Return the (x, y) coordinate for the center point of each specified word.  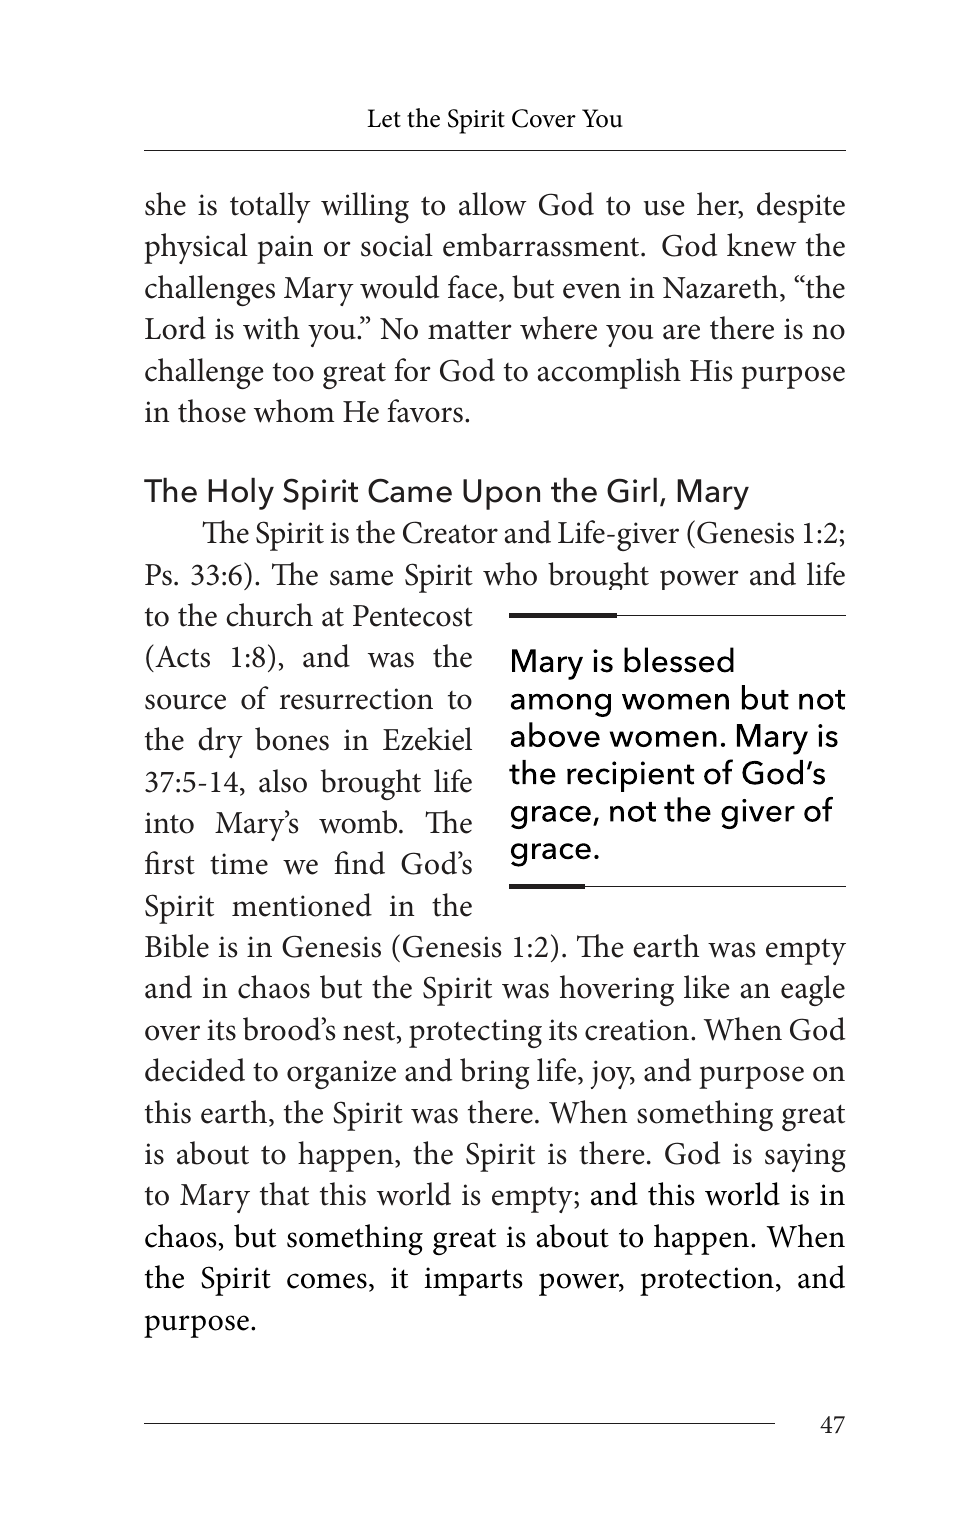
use (664, 208)
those (212, 411)
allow (493, 204)
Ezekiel (427, 739)
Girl (632, 490)
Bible (177, 946)
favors (425, 411)
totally (270, 207)
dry (220, 742)
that (284, 1194)
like (707, 987)
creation (637, 1030)
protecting (475, 1033)
